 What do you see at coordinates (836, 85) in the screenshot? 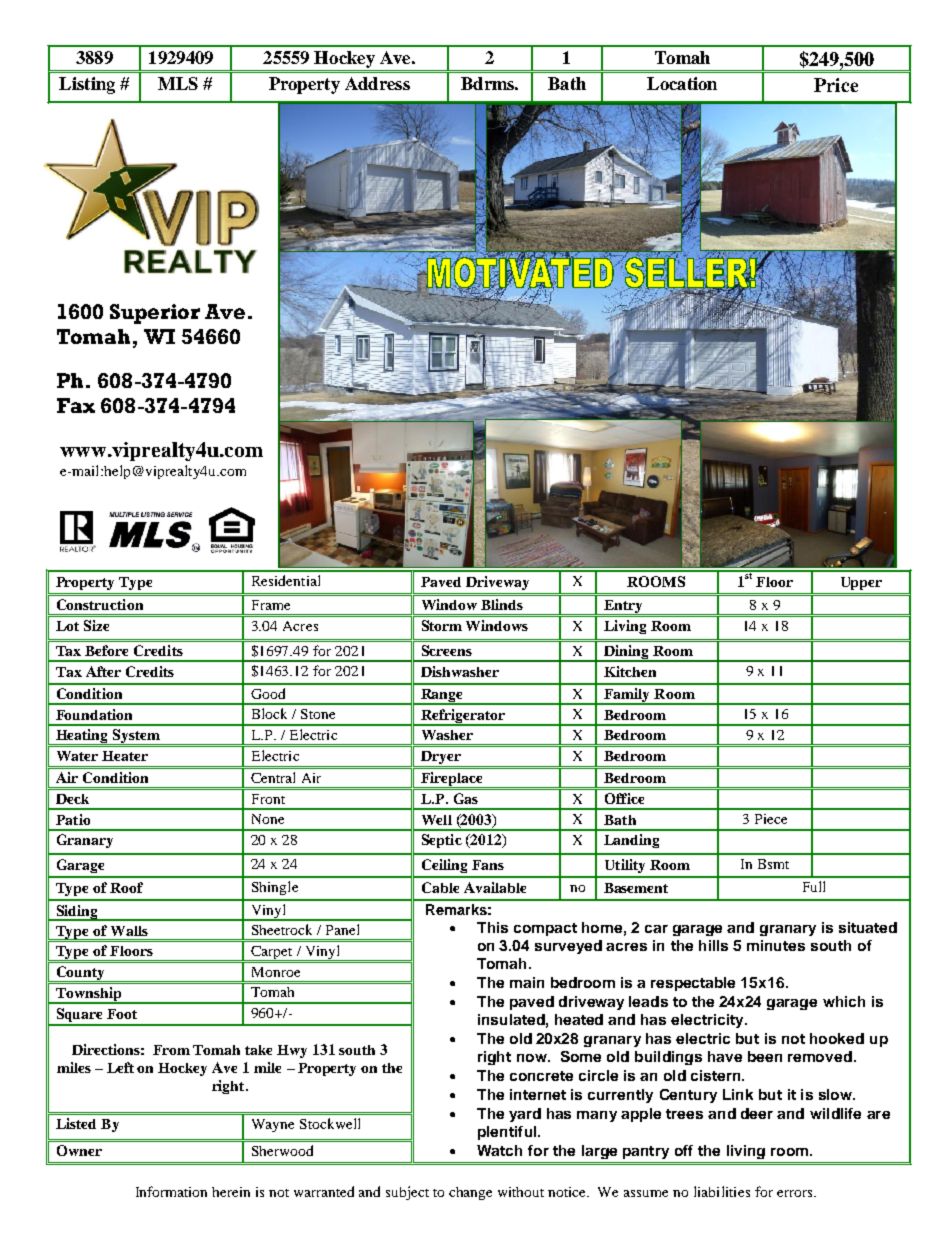
I see `Price` at bounding box center [836, 85].
